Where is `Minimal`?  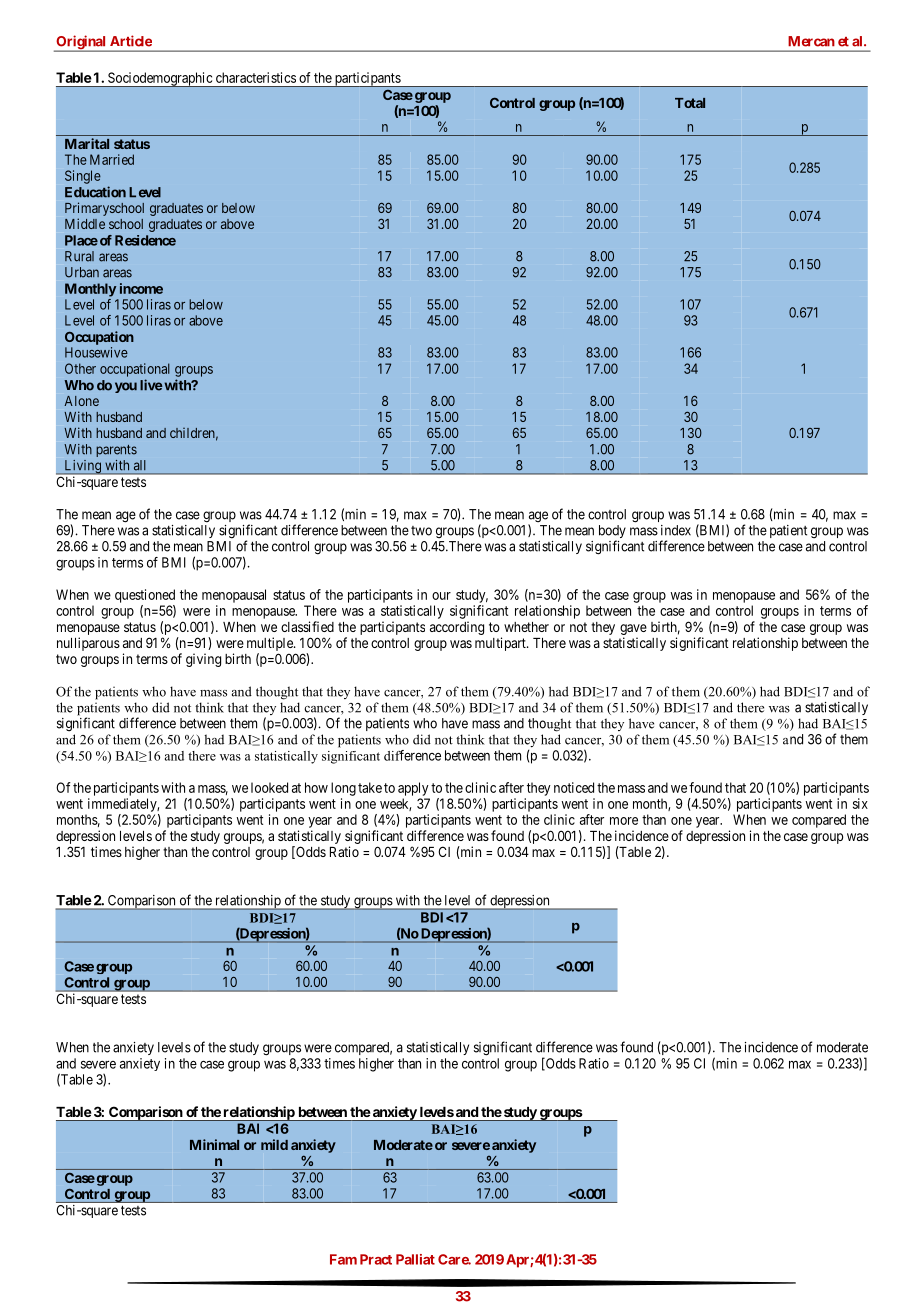 Minimal is located at coordinates (214, 1144).
